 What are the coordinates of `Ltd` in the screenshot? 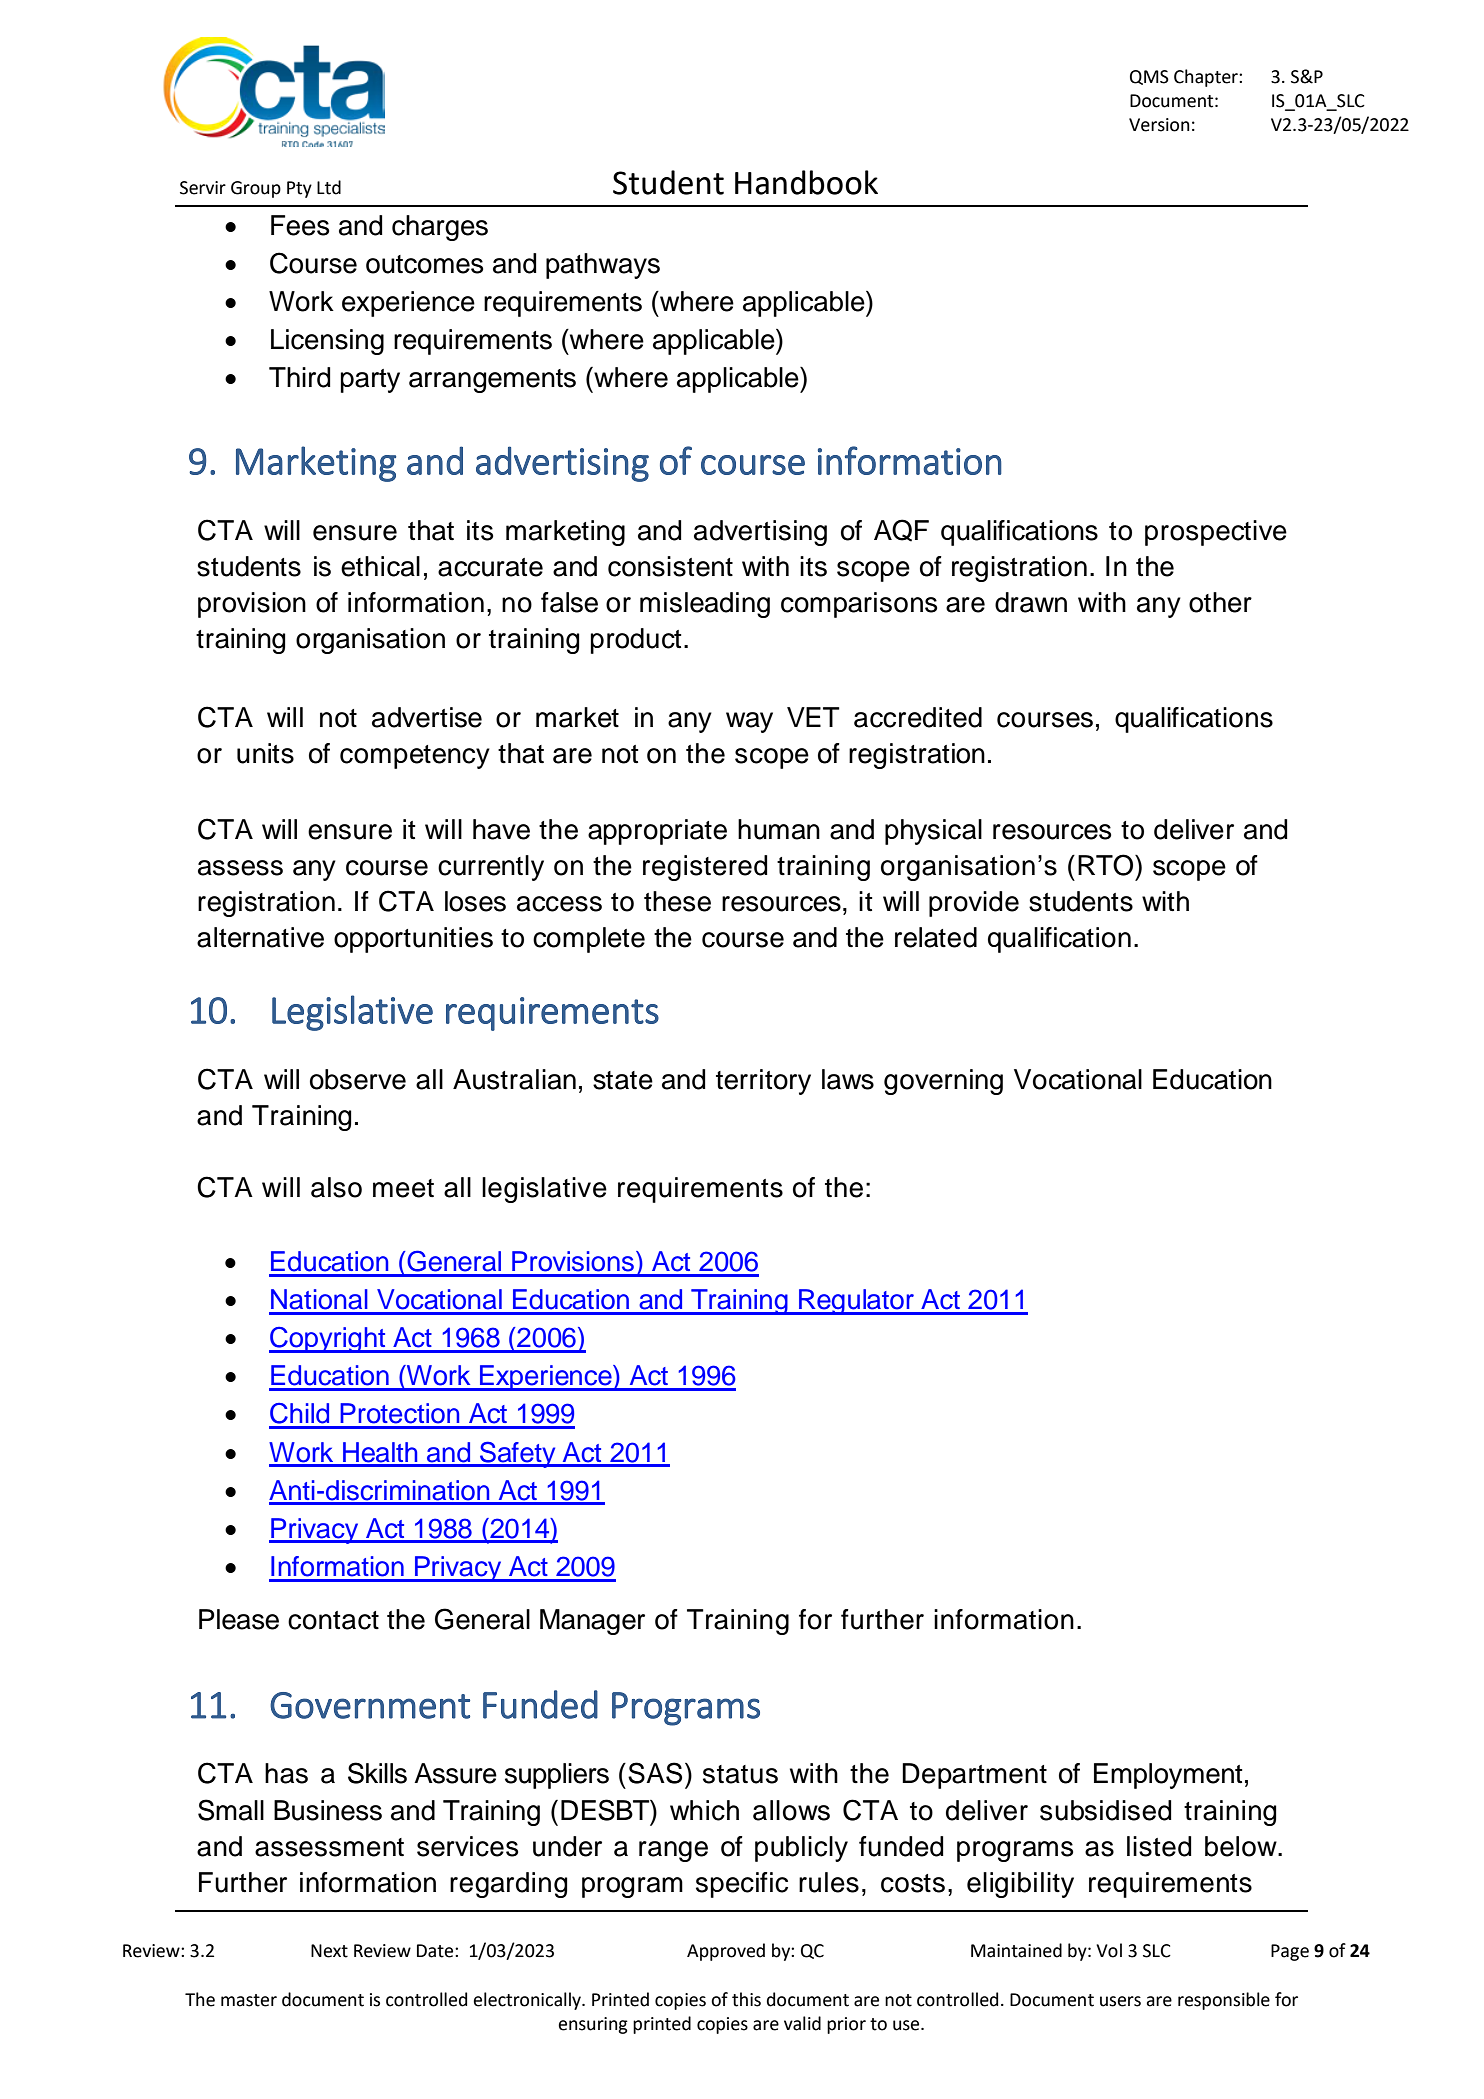 It's located at (329, 187).
